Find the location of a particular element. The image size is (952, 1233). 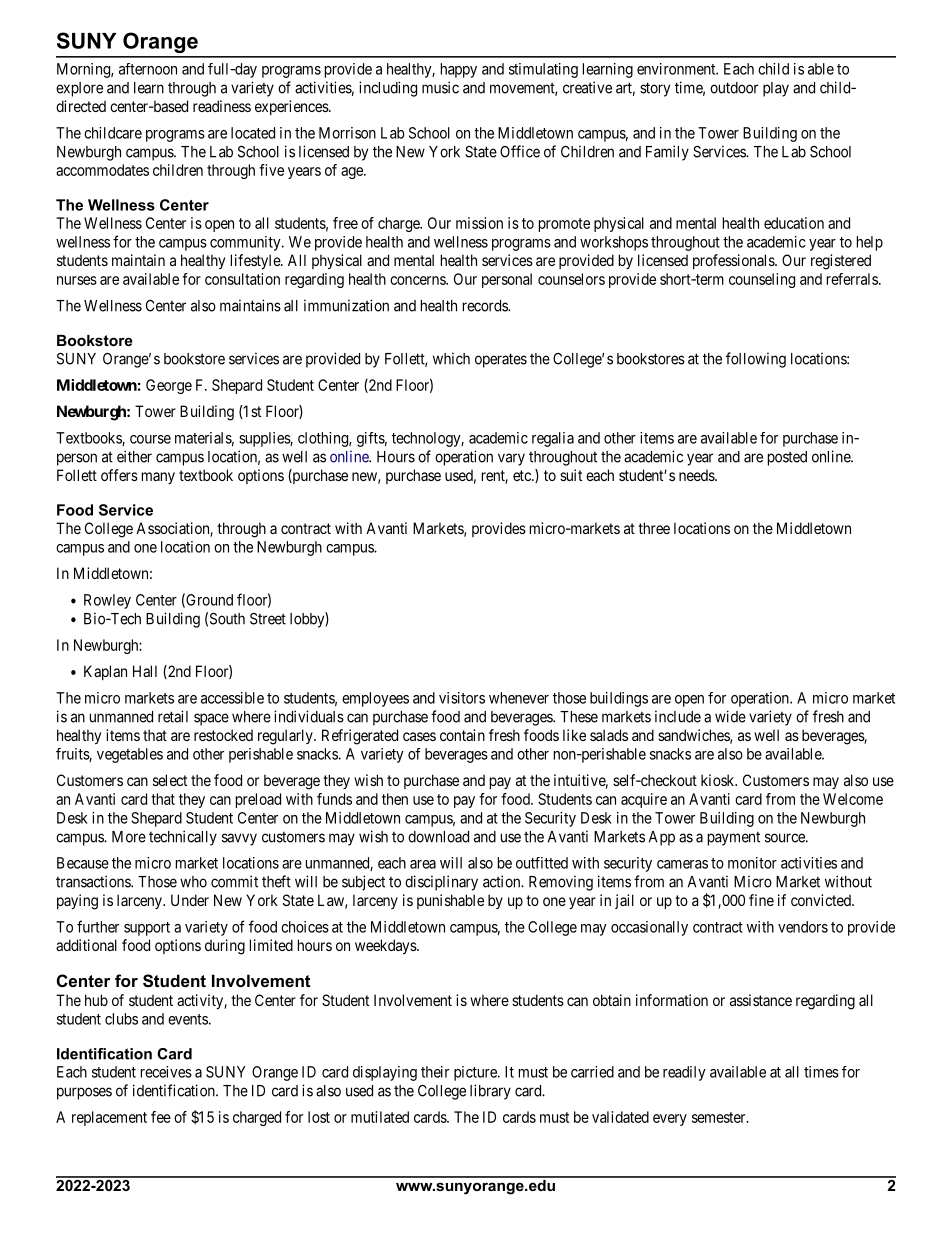

Rowley is located at coordinates (107, 601).
